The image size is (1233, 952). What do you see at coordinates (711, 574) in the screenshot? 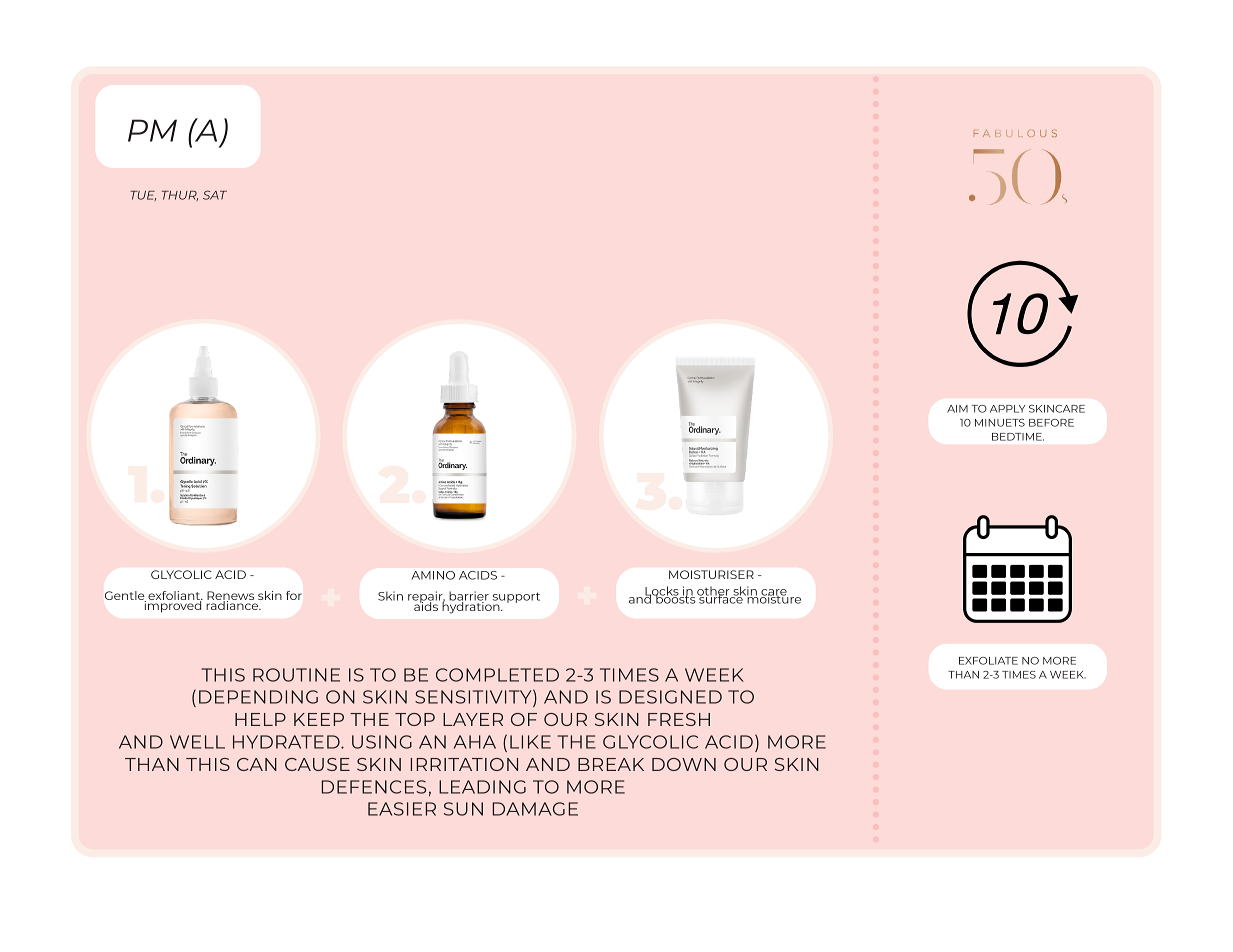
I see `MOISTURISER` at bounding box center [711, 574].
